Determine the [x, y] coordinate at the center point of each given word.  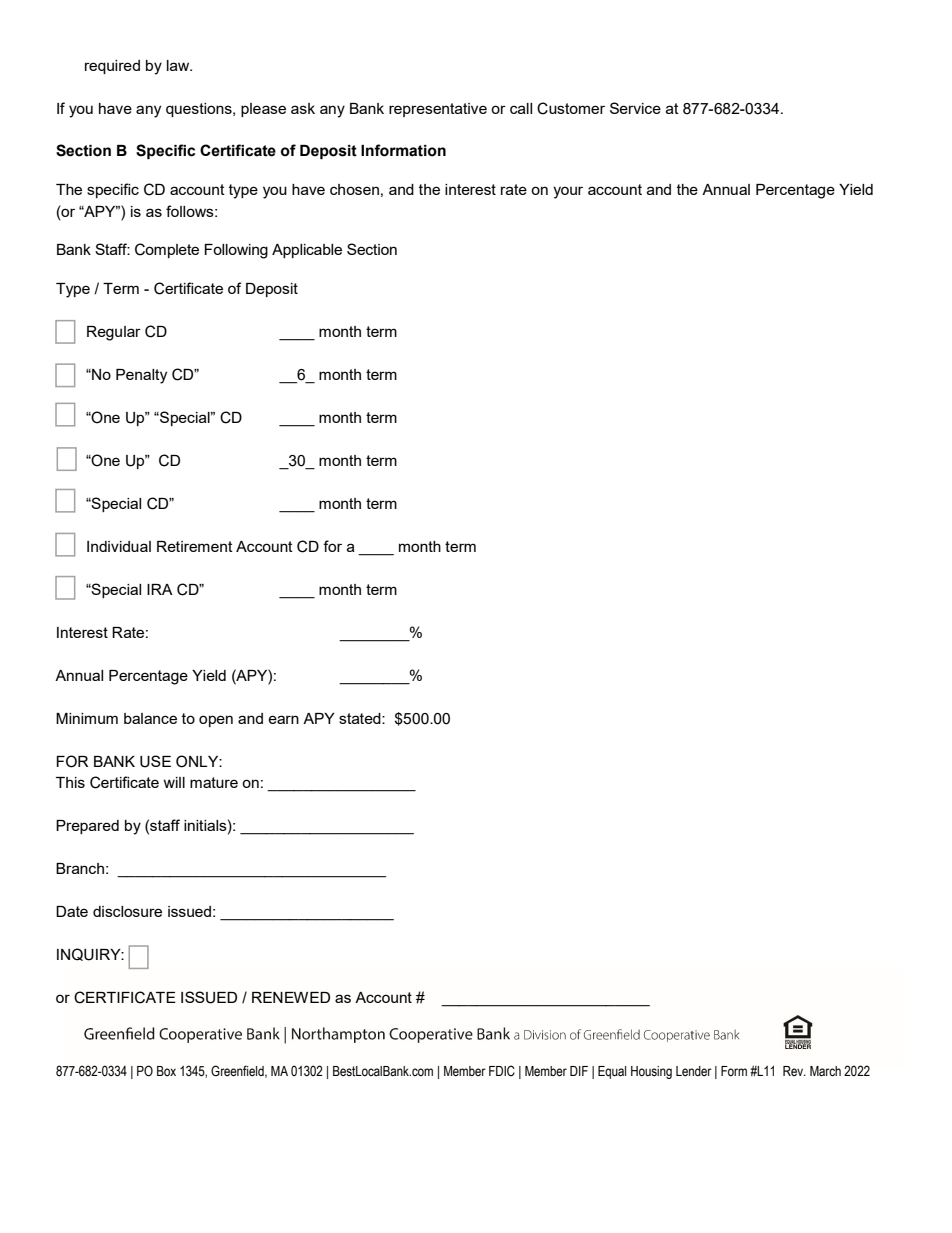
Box [166, 1071]
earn [283, 719]
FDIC [502, 1070]
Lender [694, 1071]
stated [361, 718]
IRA [160, 589]
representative [438, 110]
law [179, 65]
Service [635, 108]
